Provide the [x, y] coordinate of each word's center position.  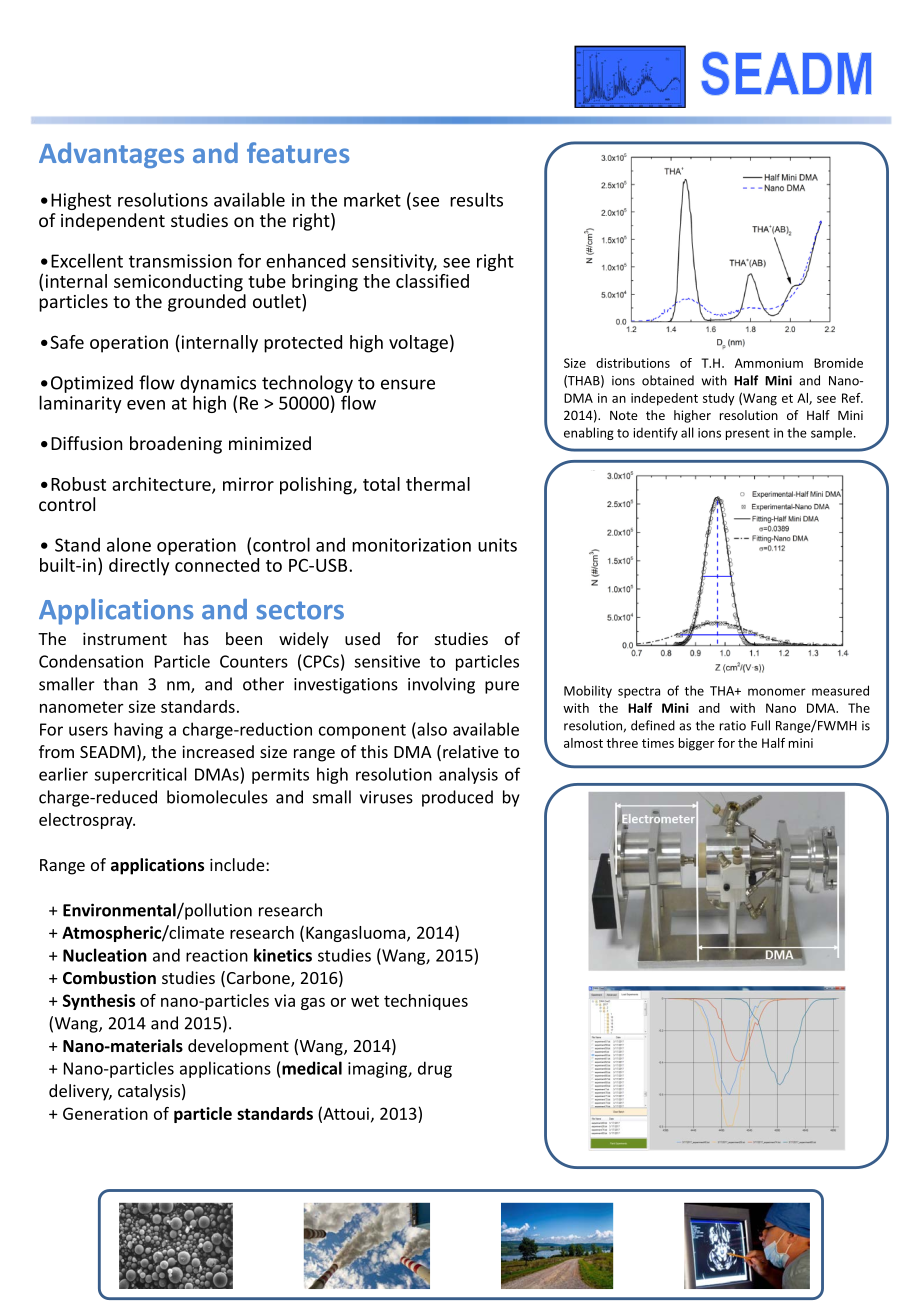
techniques [426, 1002]
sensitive [387, 661]
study [719, 399]
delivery [80, 1092]
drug [435, 1069]
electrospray [87, 821]
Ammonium [769, 363]
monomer [777, 692]
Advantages [111, 155]
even [146, 405]
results [476, 199]
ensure [408, 384]
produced [457, 798]
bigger [697, 744]
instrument [125, 638]
